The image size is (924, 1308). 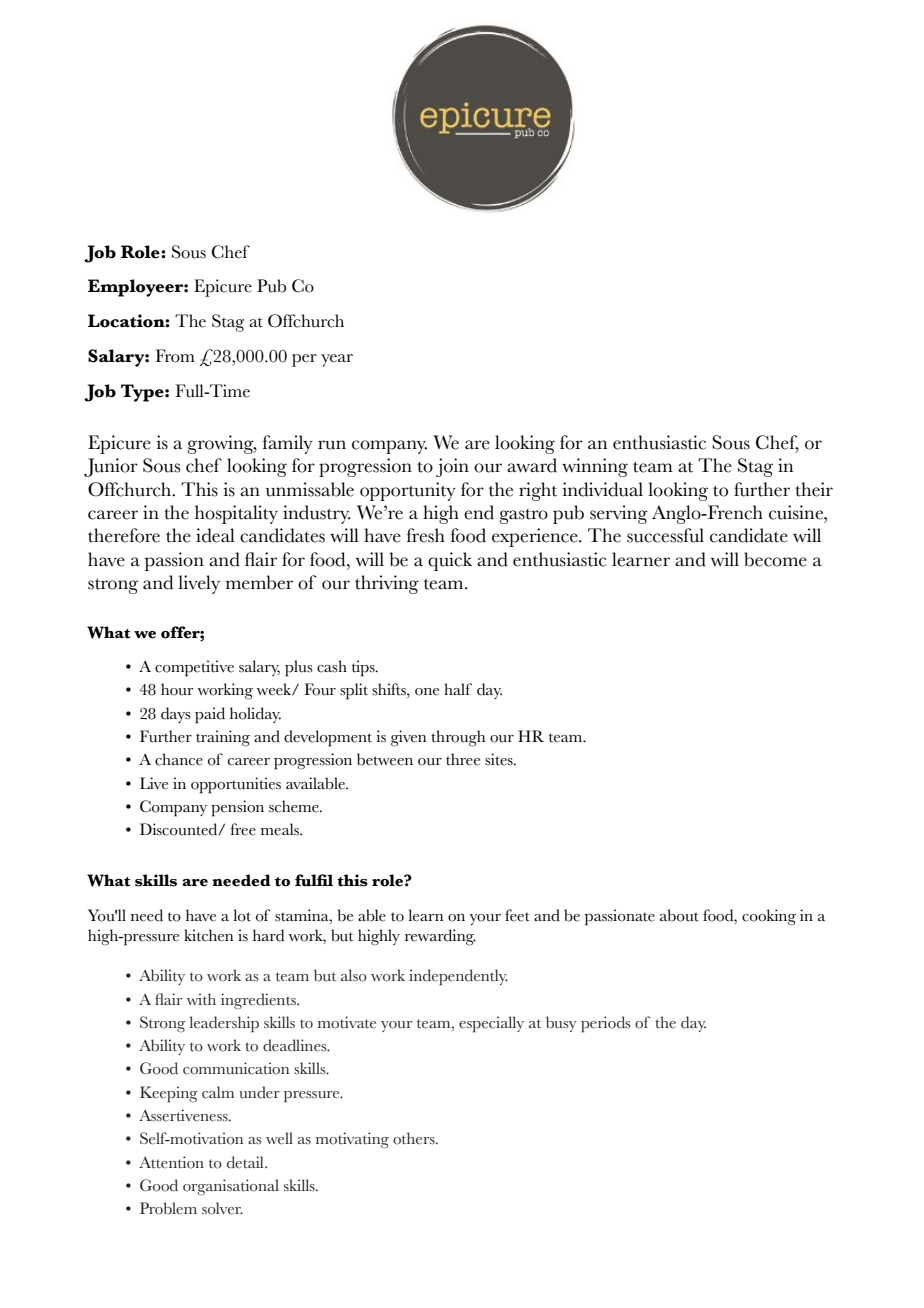 What do you see at coordinates (337, 360) in the screenshot?
I see `year` at bounding box center [337, 360].
